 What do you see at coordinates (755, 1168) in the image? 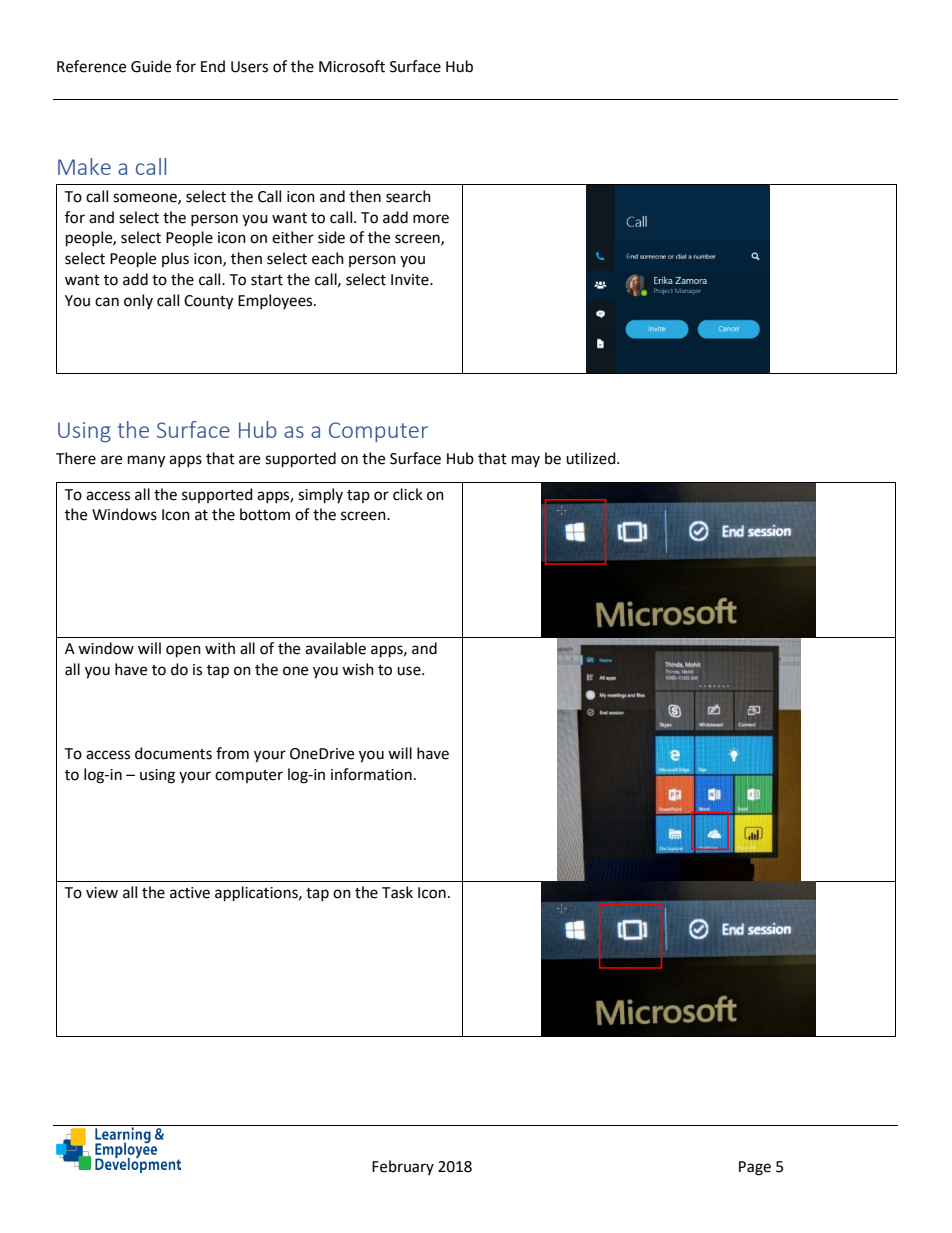
I see `Page` at bounding box center [755, 1168].
